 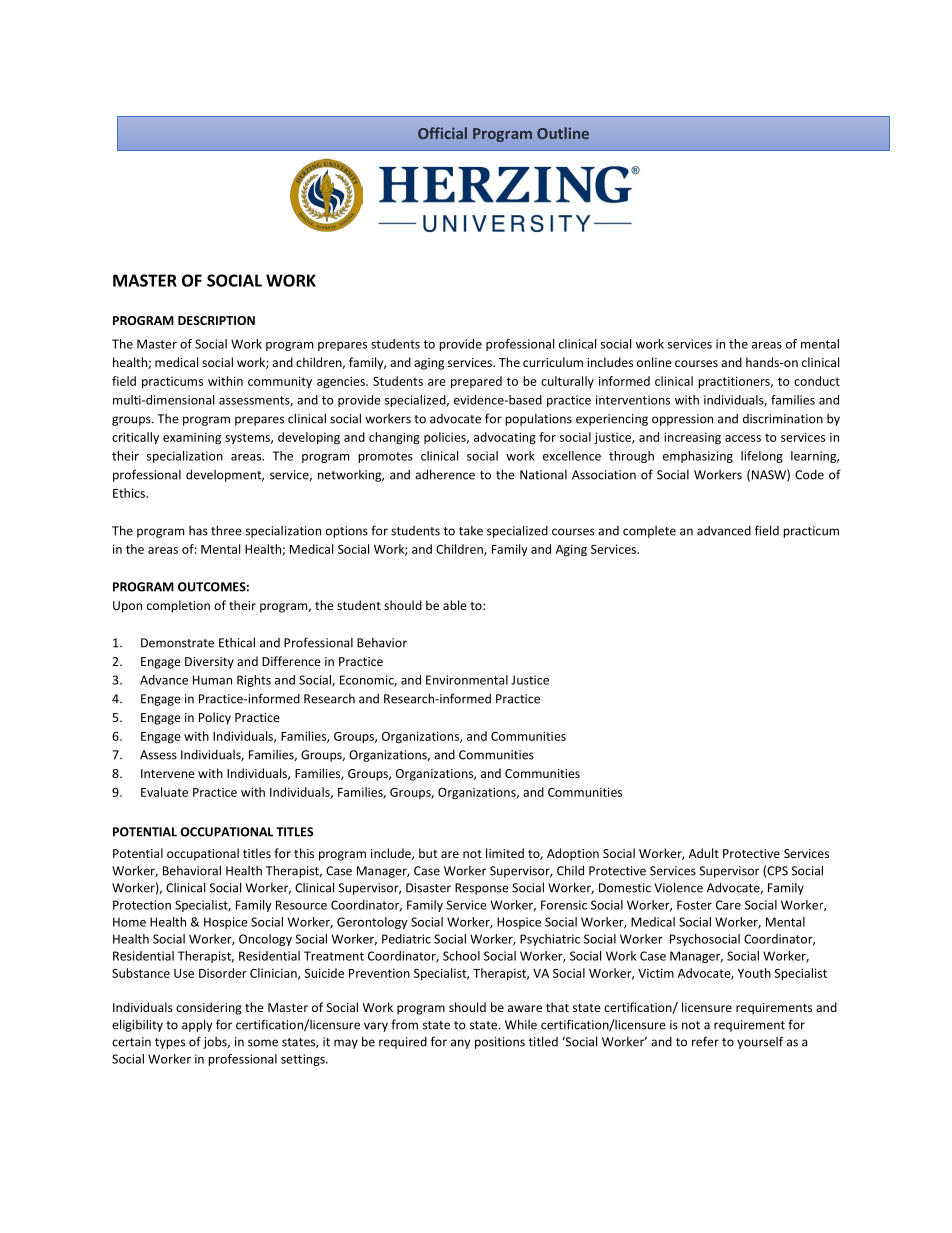 I want to click on yourself, so click(x=760, y=1042).
